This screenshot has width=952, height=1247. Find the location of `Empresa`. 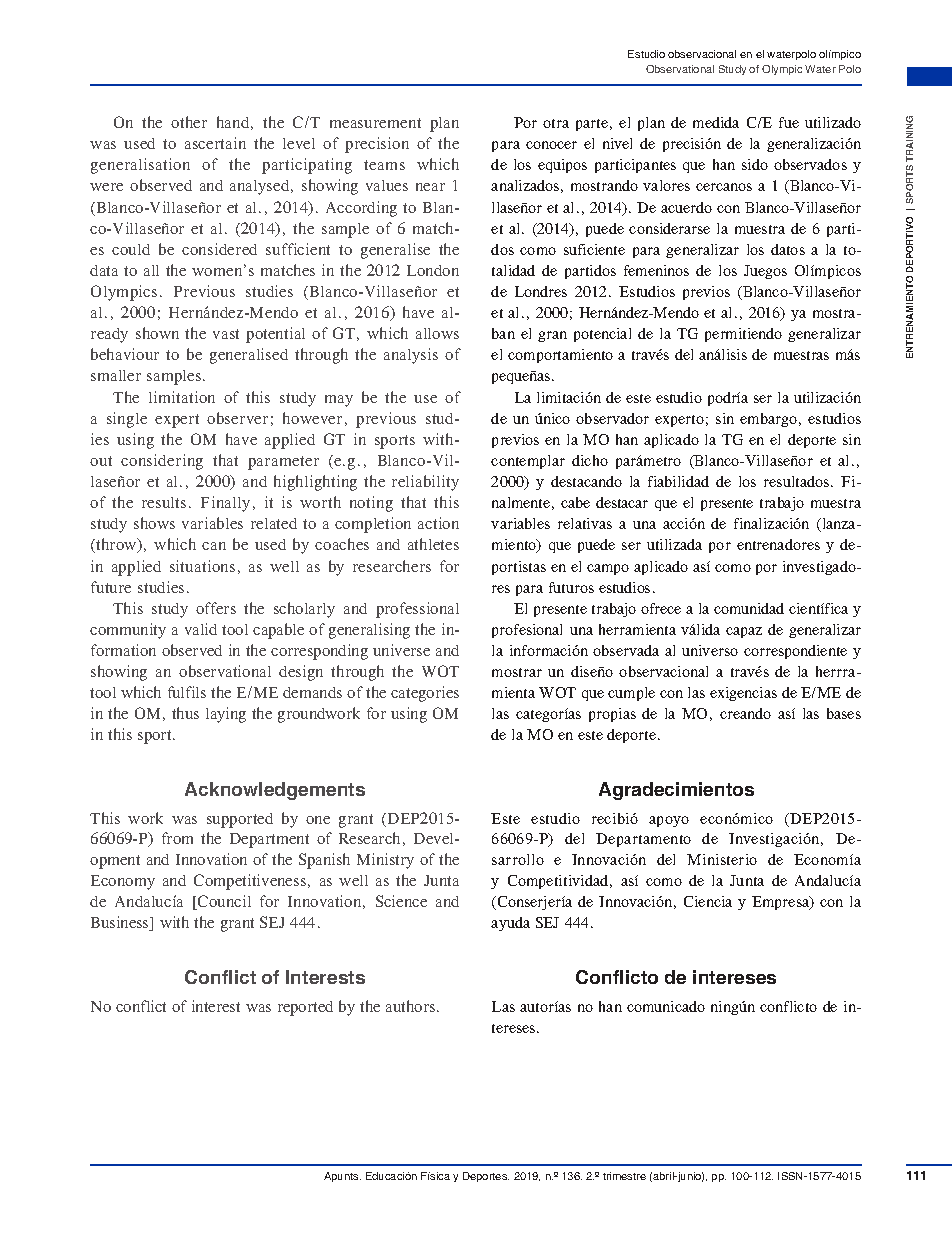

Empresa is located at coordinates (782, 903).
